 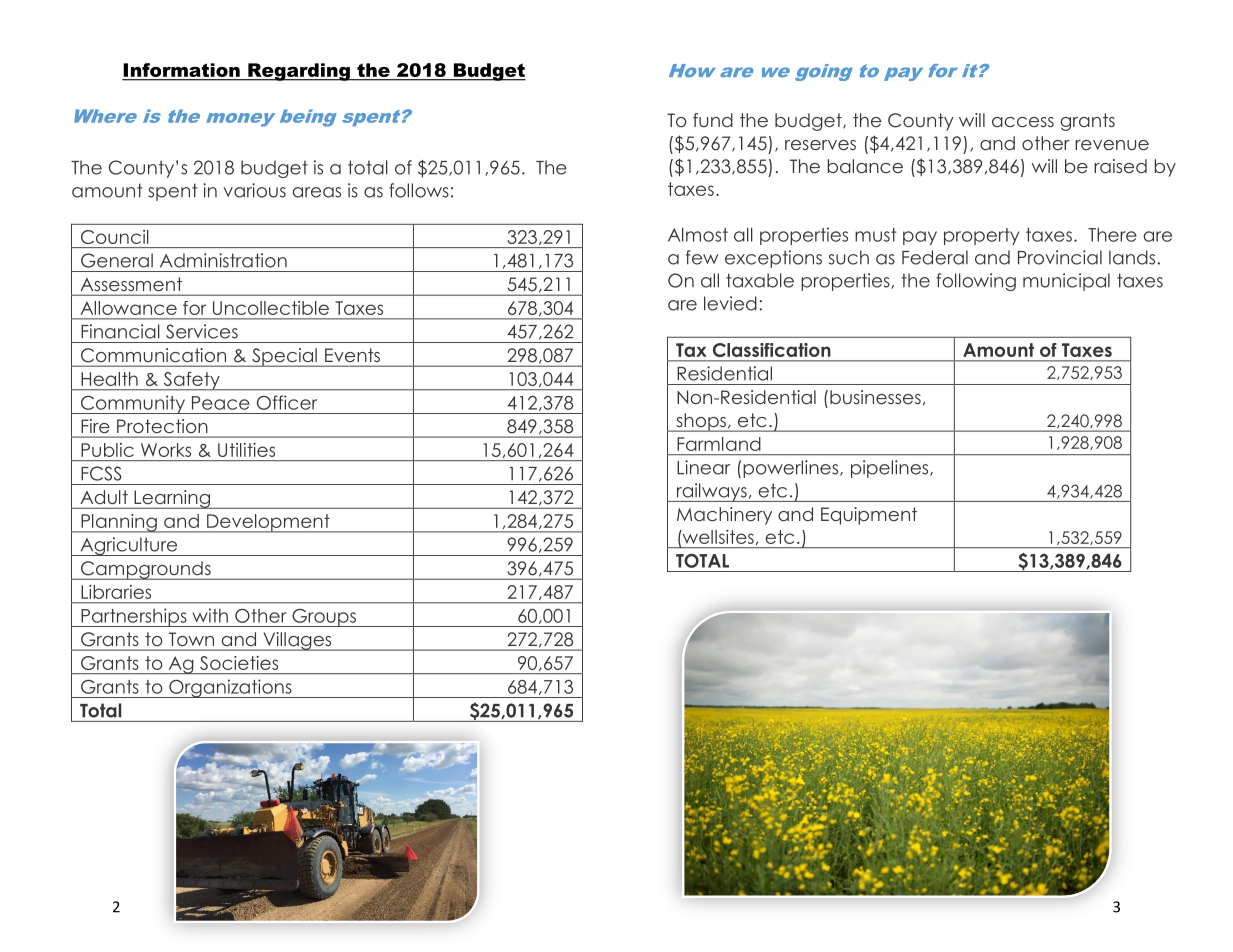 What do you see at coordinates (869, 516) in the screenshot?
I see `Equipment` at bounding box center [869, 516].
